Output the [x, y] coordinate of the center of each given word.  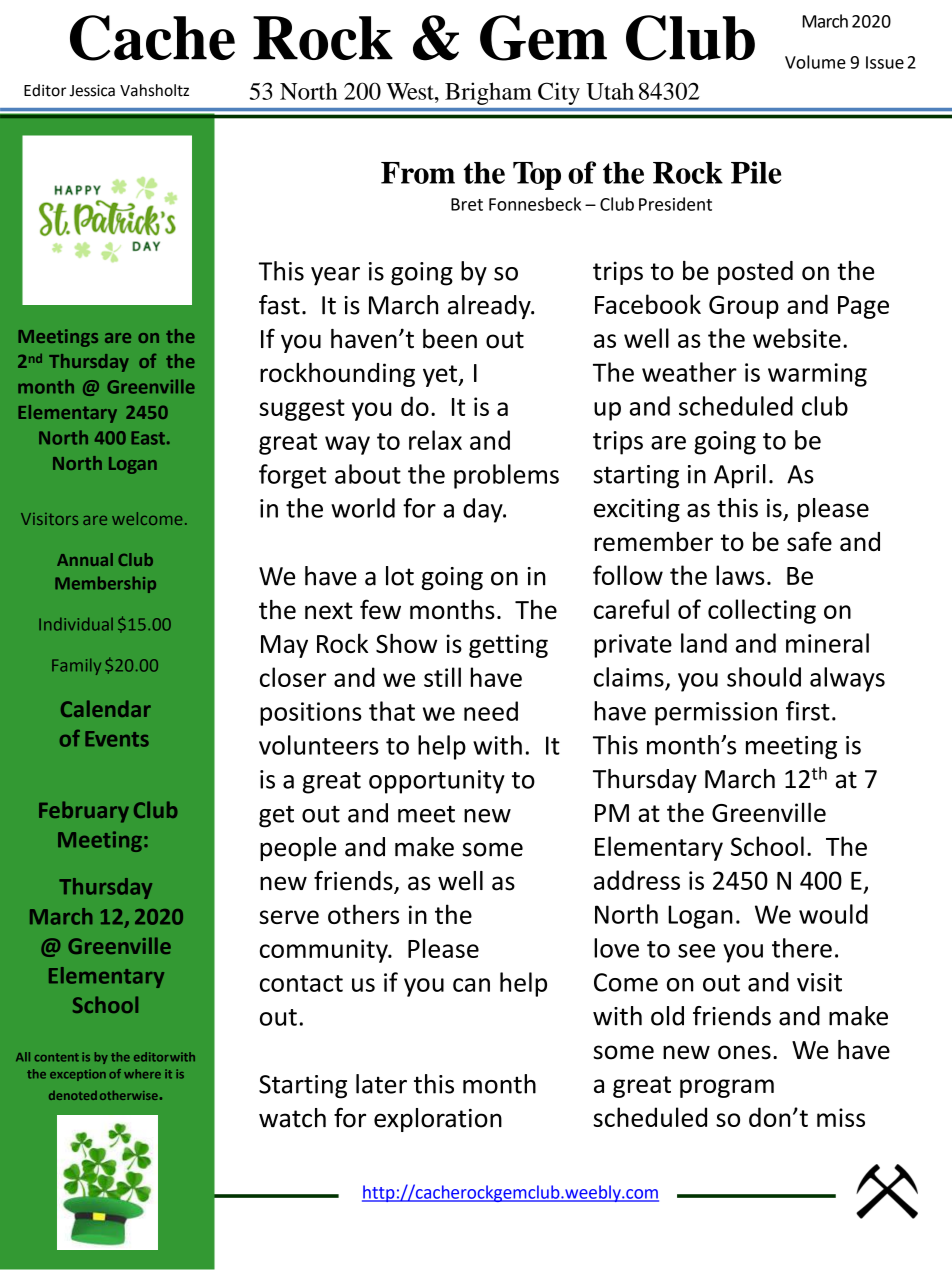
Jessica [92, 90]
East [148, 438]
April [740, 476]
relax [435, 440]
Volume [815, 62]
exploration [438, 1120]
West [411, 91]
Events [117, 739]
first [808, 711]
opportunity [437, 782]
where [142, 1074]
